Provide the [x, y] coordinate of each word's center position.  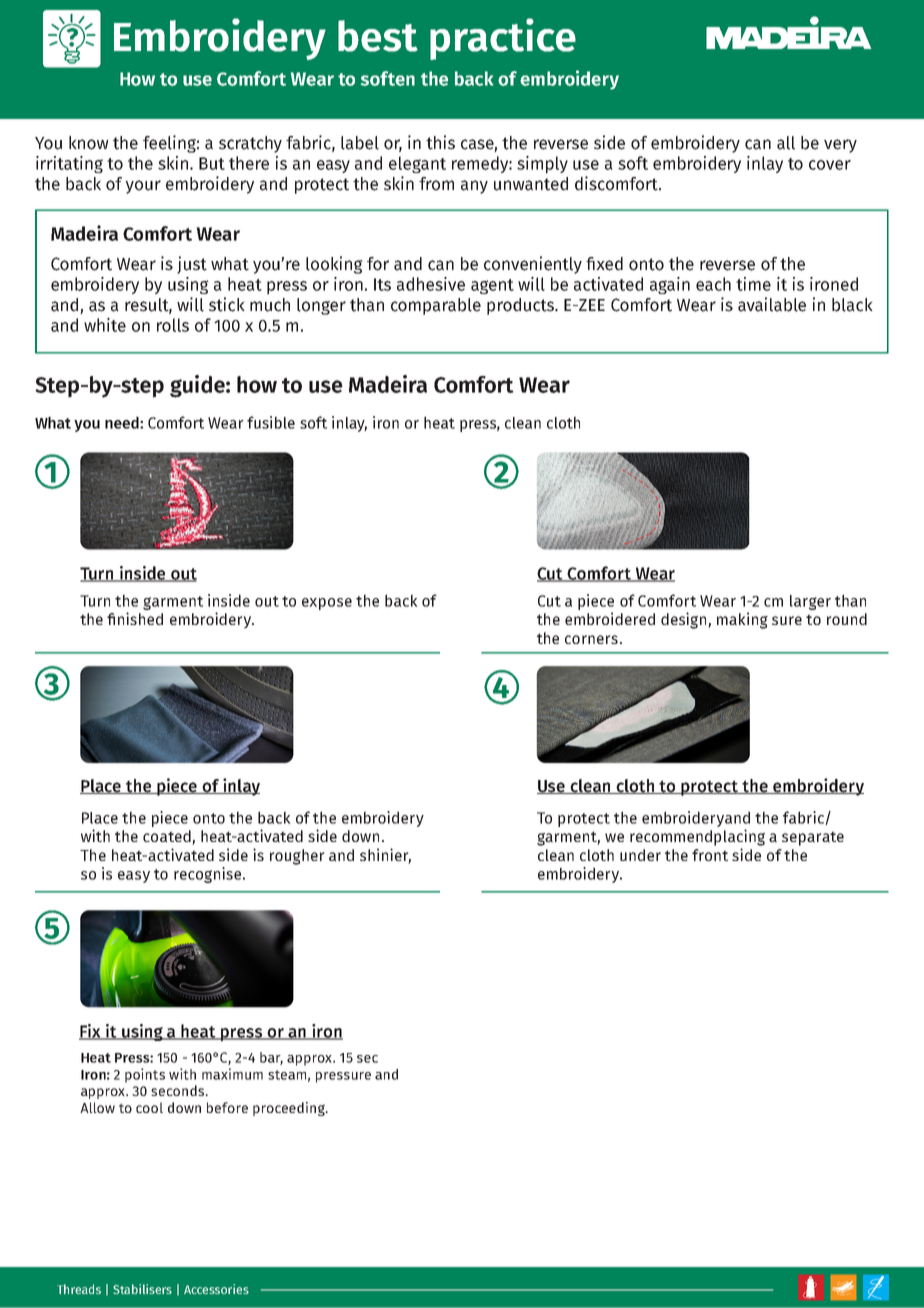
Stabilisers [142, 1289]
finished [135, 618]
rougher [297, 857]
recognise [209, 875]
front [710, 855]
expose [327, 604]
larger [810, 602]
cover [830, 165]
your [143, 187]
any [474, 187]
